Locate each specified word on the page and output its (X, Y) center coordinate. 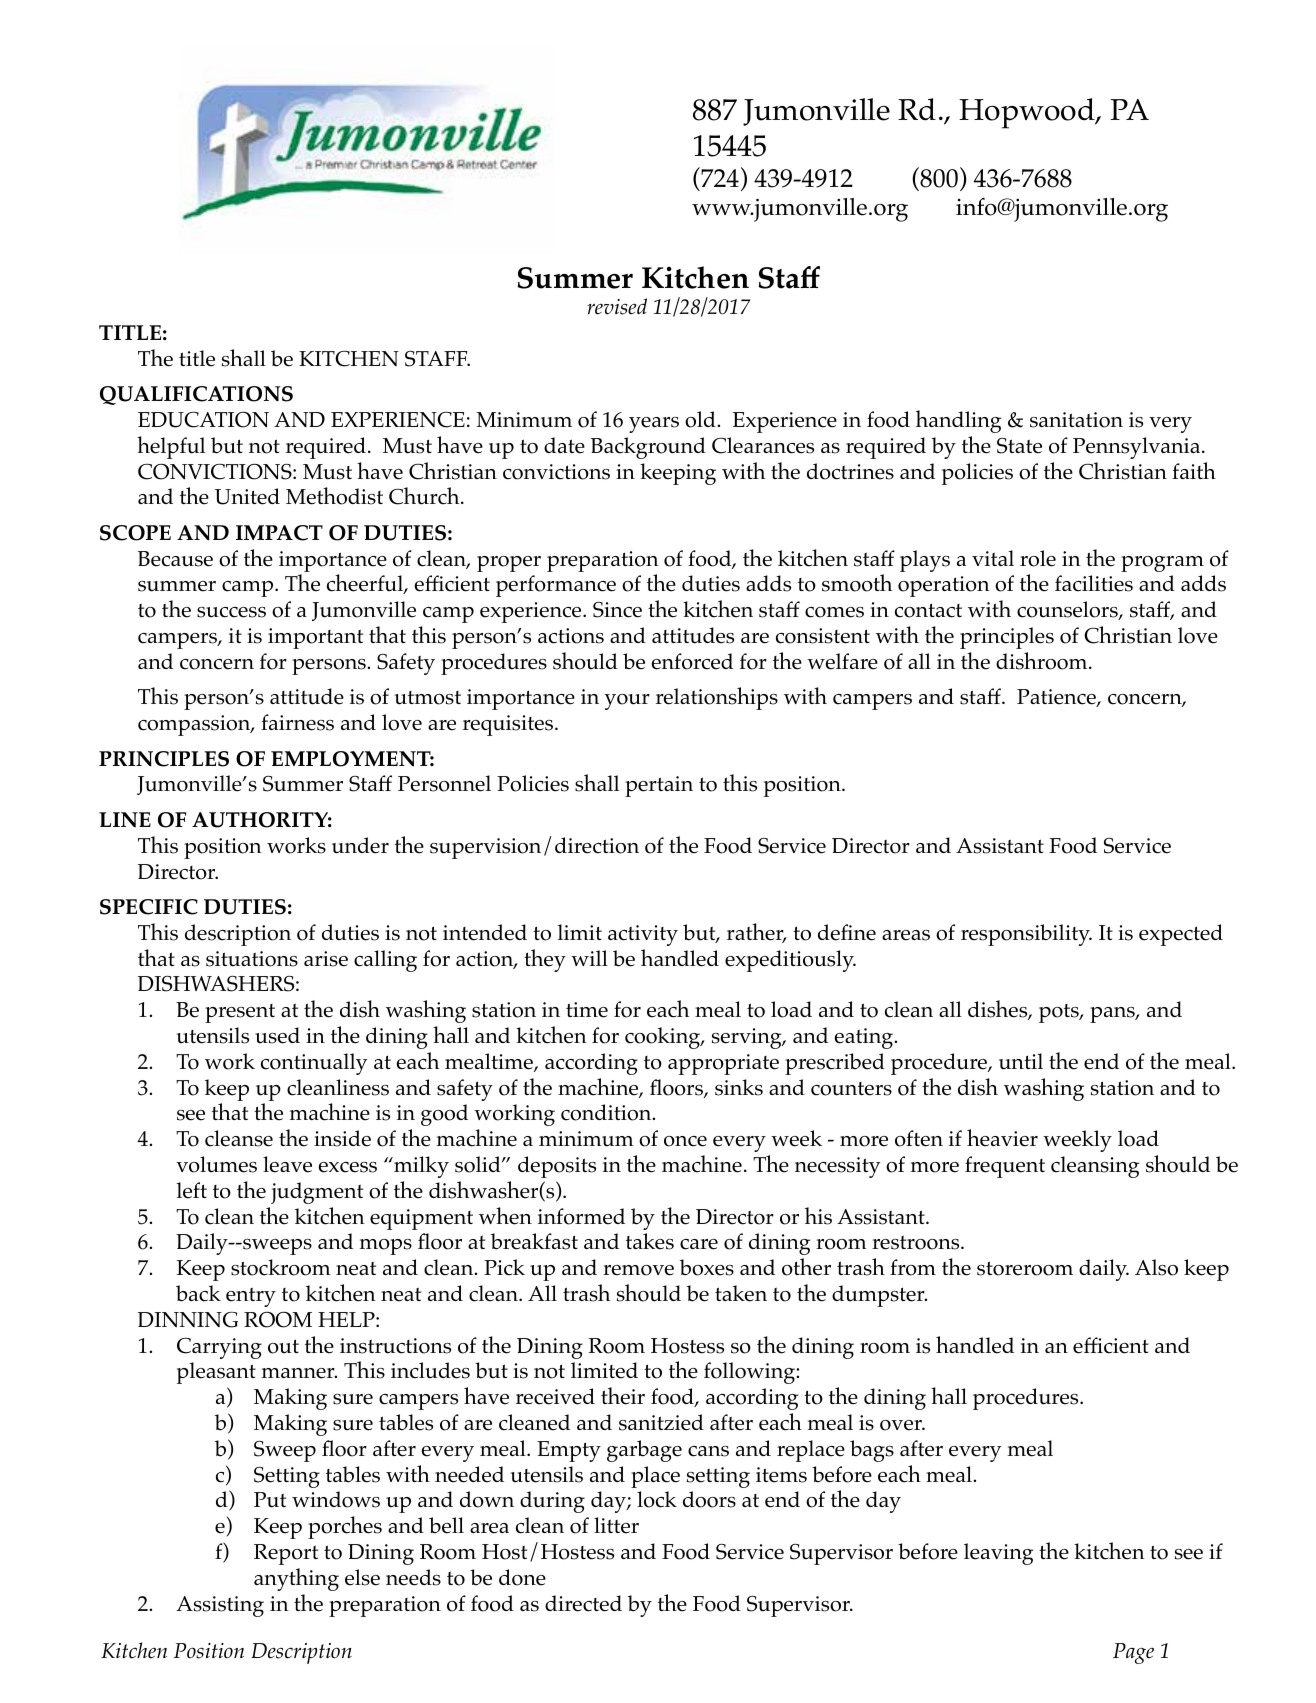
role (1038, 558)
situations (252, 959)
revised (617, 306)
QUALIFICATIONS (196, 395)
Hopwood (1028, 113)
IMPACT (279, 533)
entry (251, 1297)
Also (1156, 1267)
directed (583, 1603)
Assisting (220, 1606)
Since (617, 610)
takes (650, 1241)
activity (643, 935)
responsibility (1026, 935)
